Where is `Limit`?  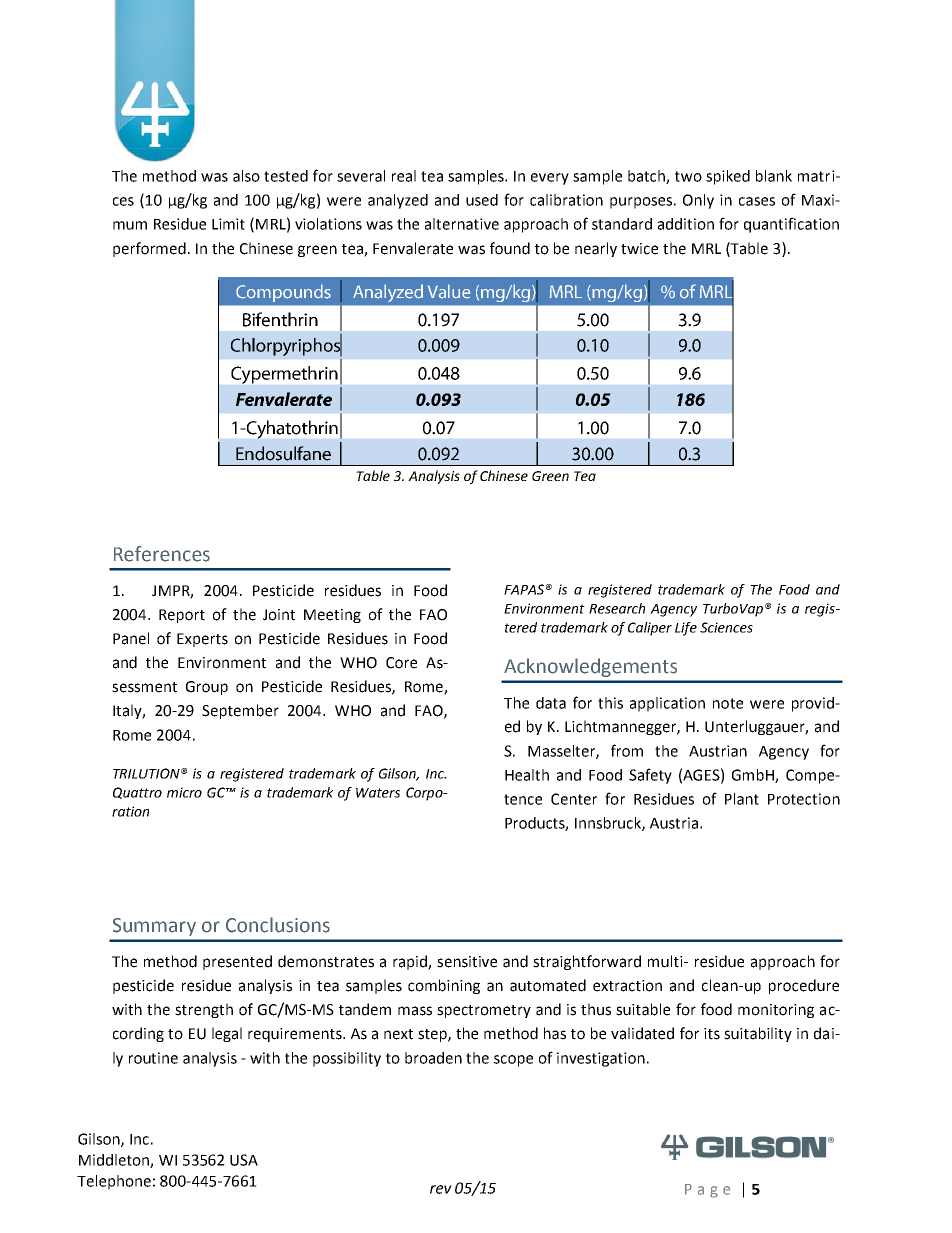 Limit is located at coordinates (228, 224).
